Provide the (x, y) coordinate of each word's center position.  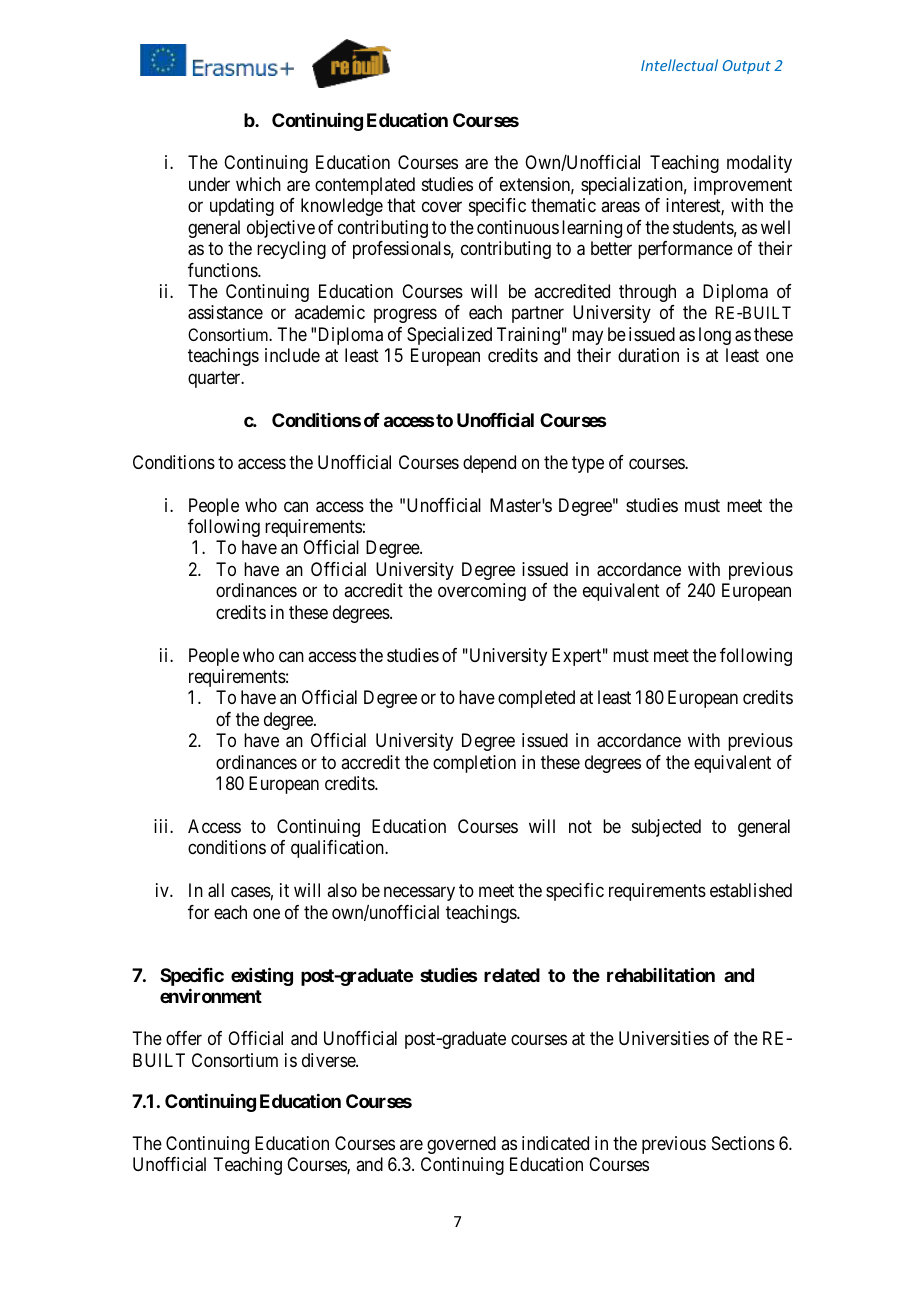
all (216, 890)
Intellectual (679, 65)
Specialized (449, 336)
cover (442, 207)
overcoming (482, 592)
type (588, 464)
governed (461, 1145)
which (258, 184)
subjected (666, 828)
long (715, 336)
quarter (215, 379)
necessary (419, 894)
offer (184, 1038)
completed (536, 699)
